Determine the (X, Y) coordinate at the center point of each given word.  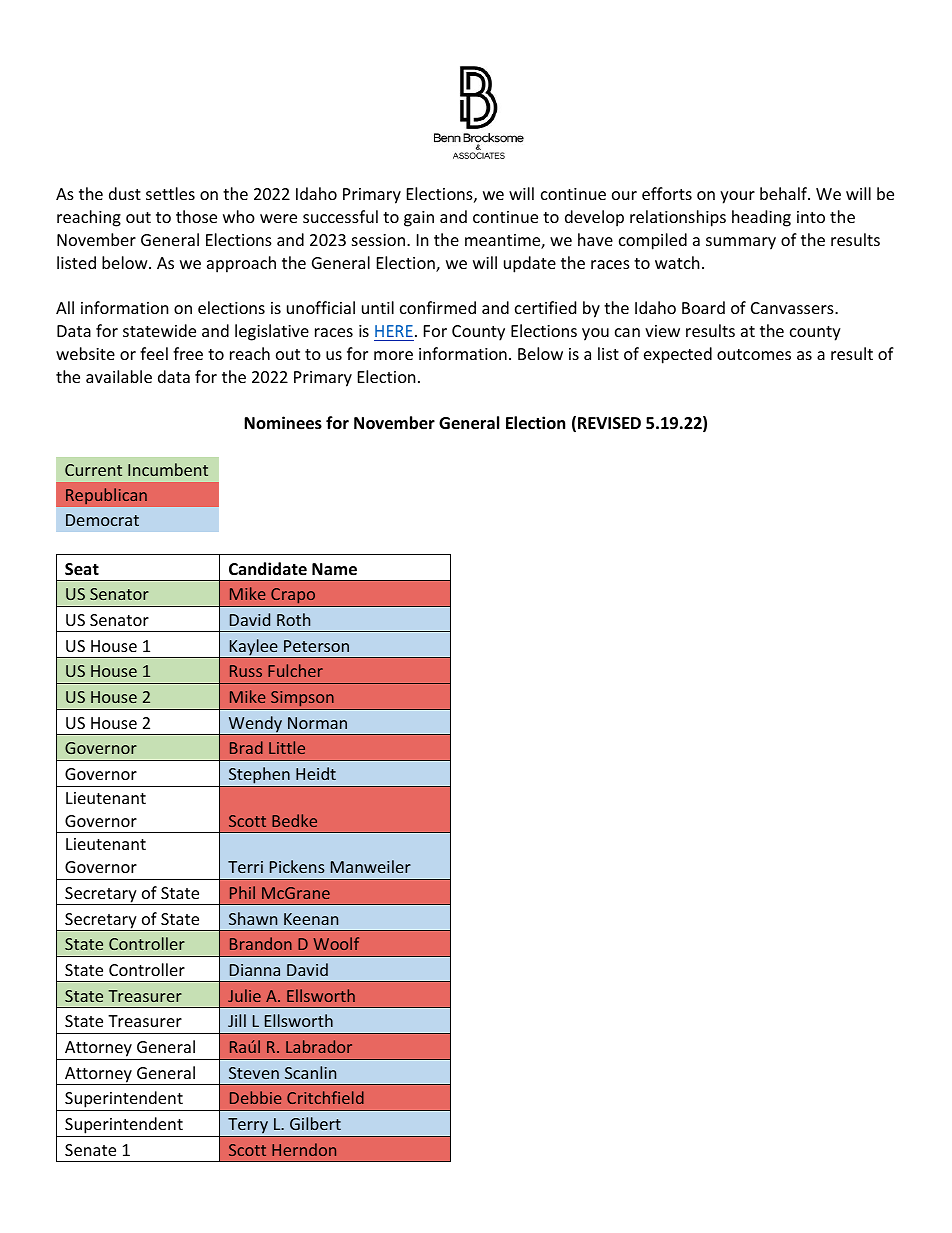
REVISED (609, 423)
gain (419, 219)
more (393, 355)
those (196, 216)
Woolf (336, 943)
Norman (317, 723)
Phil (242, 892)
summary (741, 243)
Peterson (316, 646)
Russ (246, 671)
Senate (90, 1150)
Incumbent (168, 469)
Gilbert (315, 1123)
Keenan (311, 919)
